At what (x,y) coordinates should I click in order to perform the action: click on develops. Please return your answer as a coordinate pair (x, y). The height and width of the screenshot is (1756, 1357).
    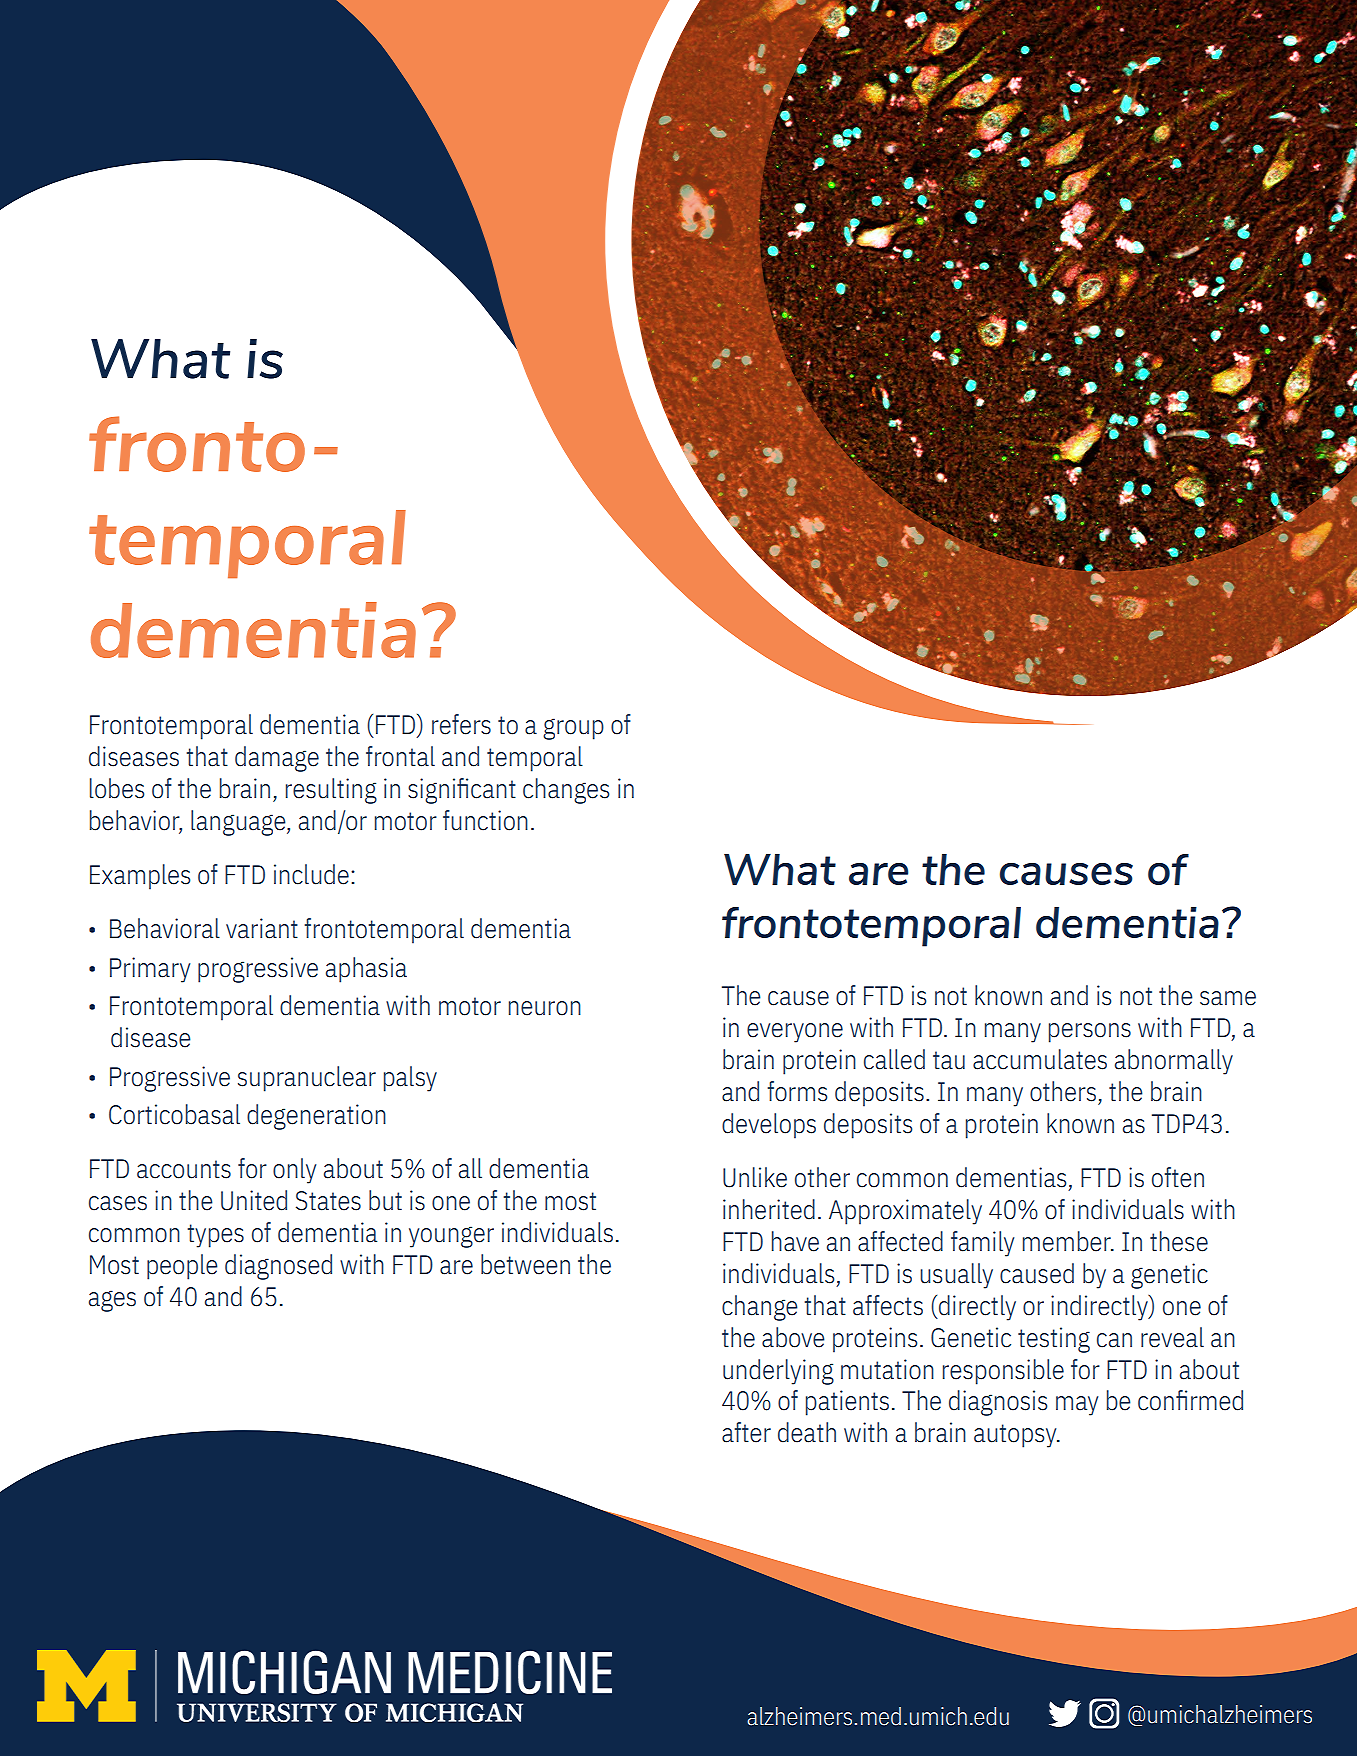
    Looking at the image, I should click on (769, 1126).
